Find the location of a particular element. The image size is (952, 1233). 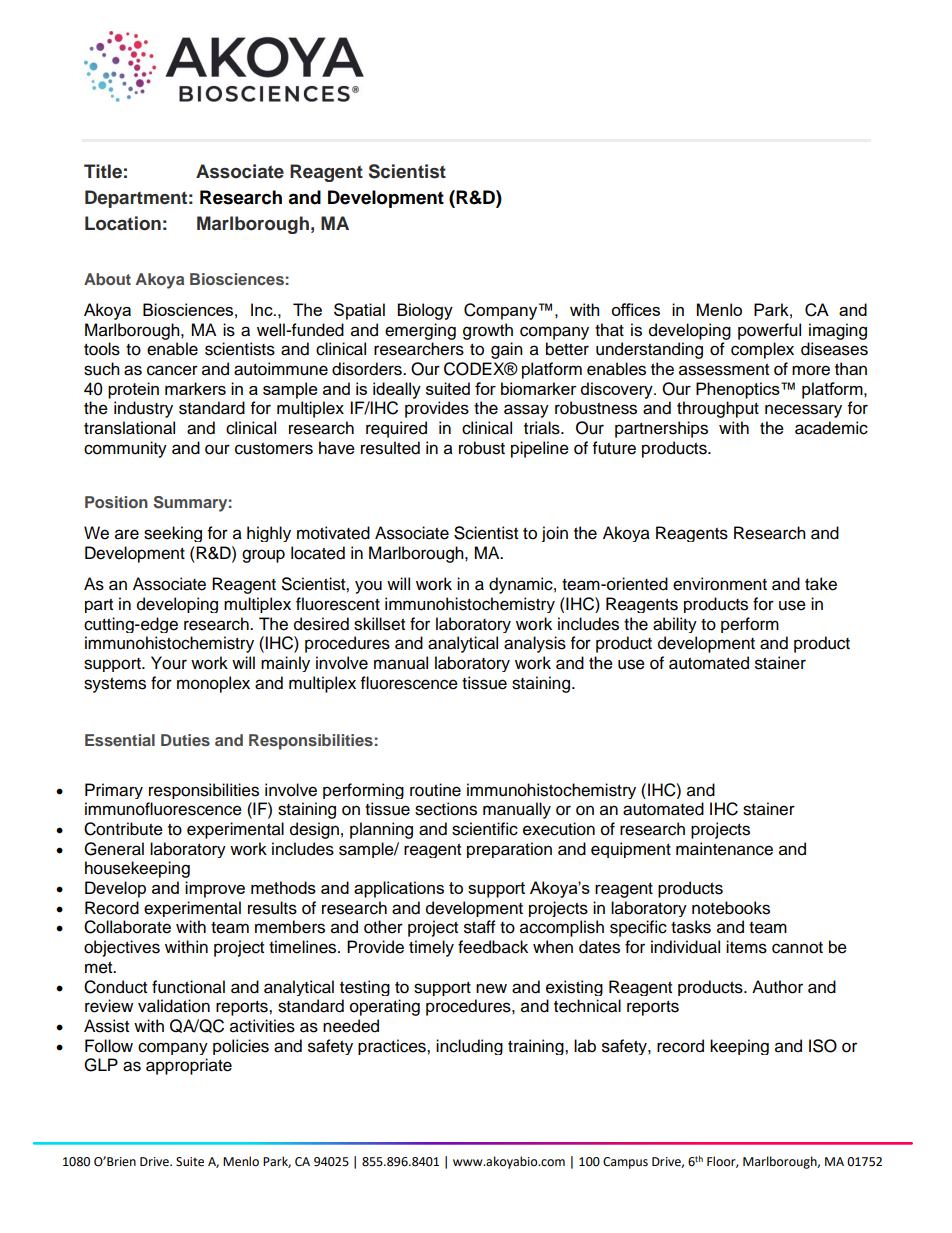

join is located at coordinates (555, 534).
